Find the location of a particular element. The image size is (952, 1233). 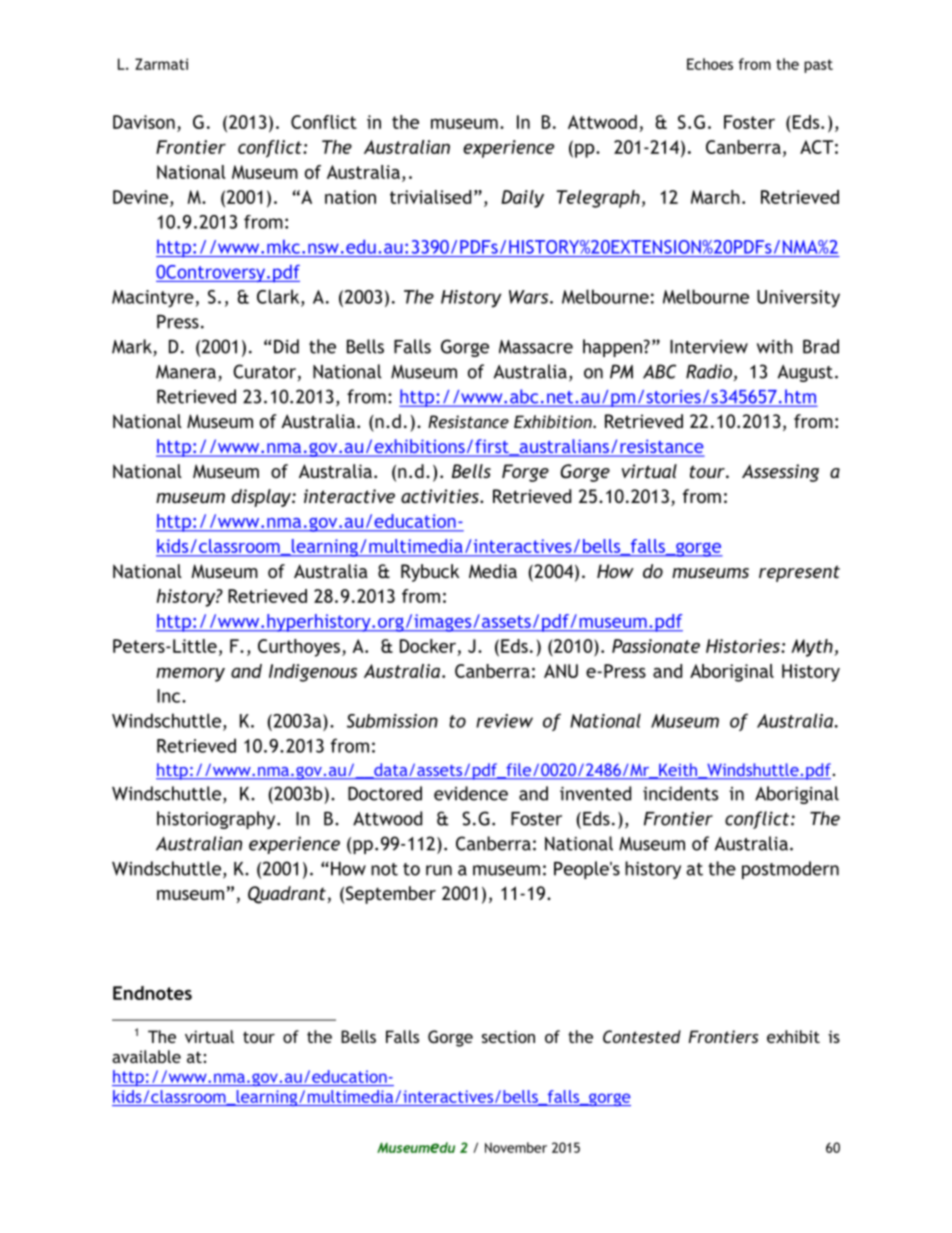

University is located at coordinates (798, 299).
